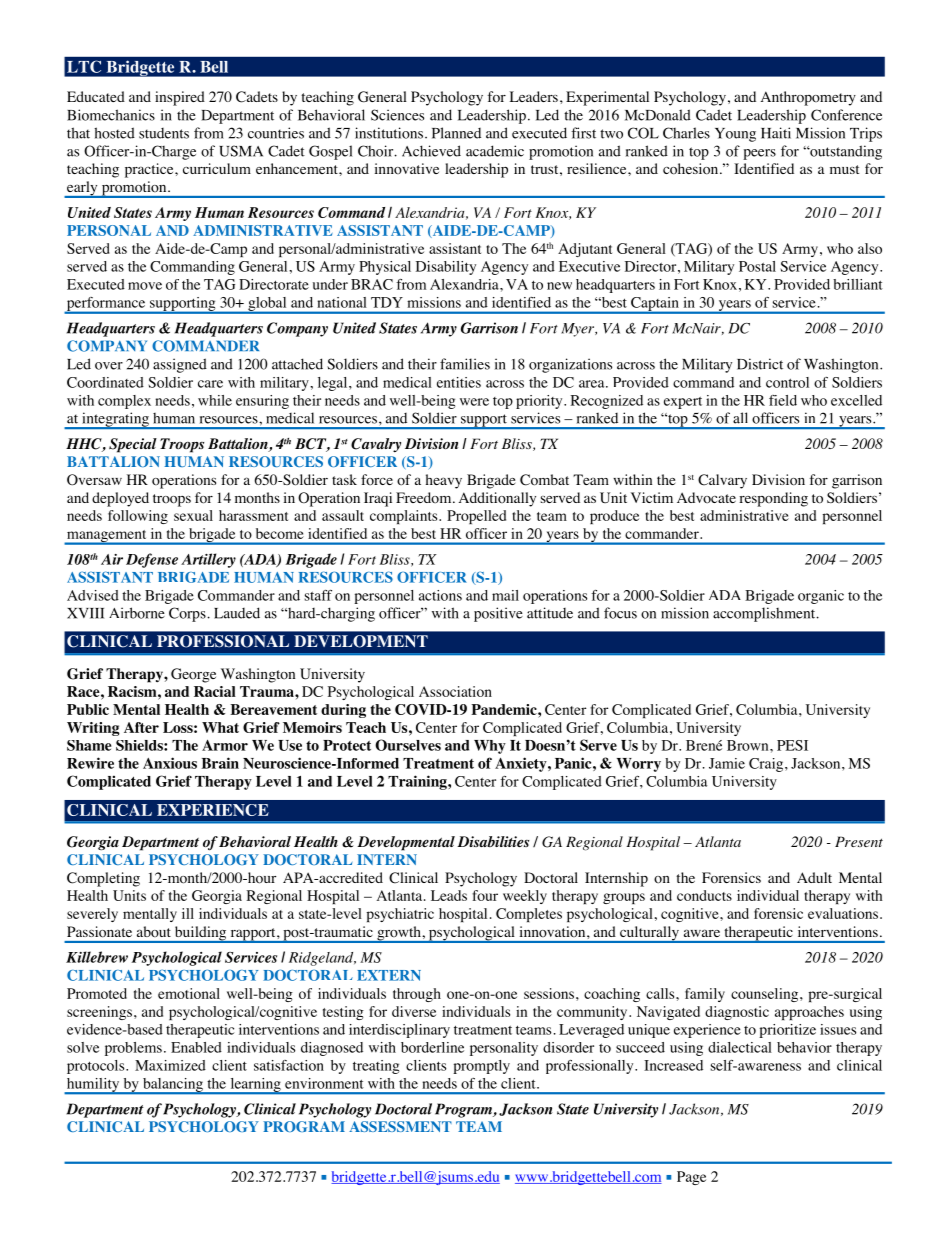 The image size is (952, 1233). What do you see at coordinates (400, 1126) in the screenshot?
I see `ASSESSMENT` at bounding box center [400, 1126].
